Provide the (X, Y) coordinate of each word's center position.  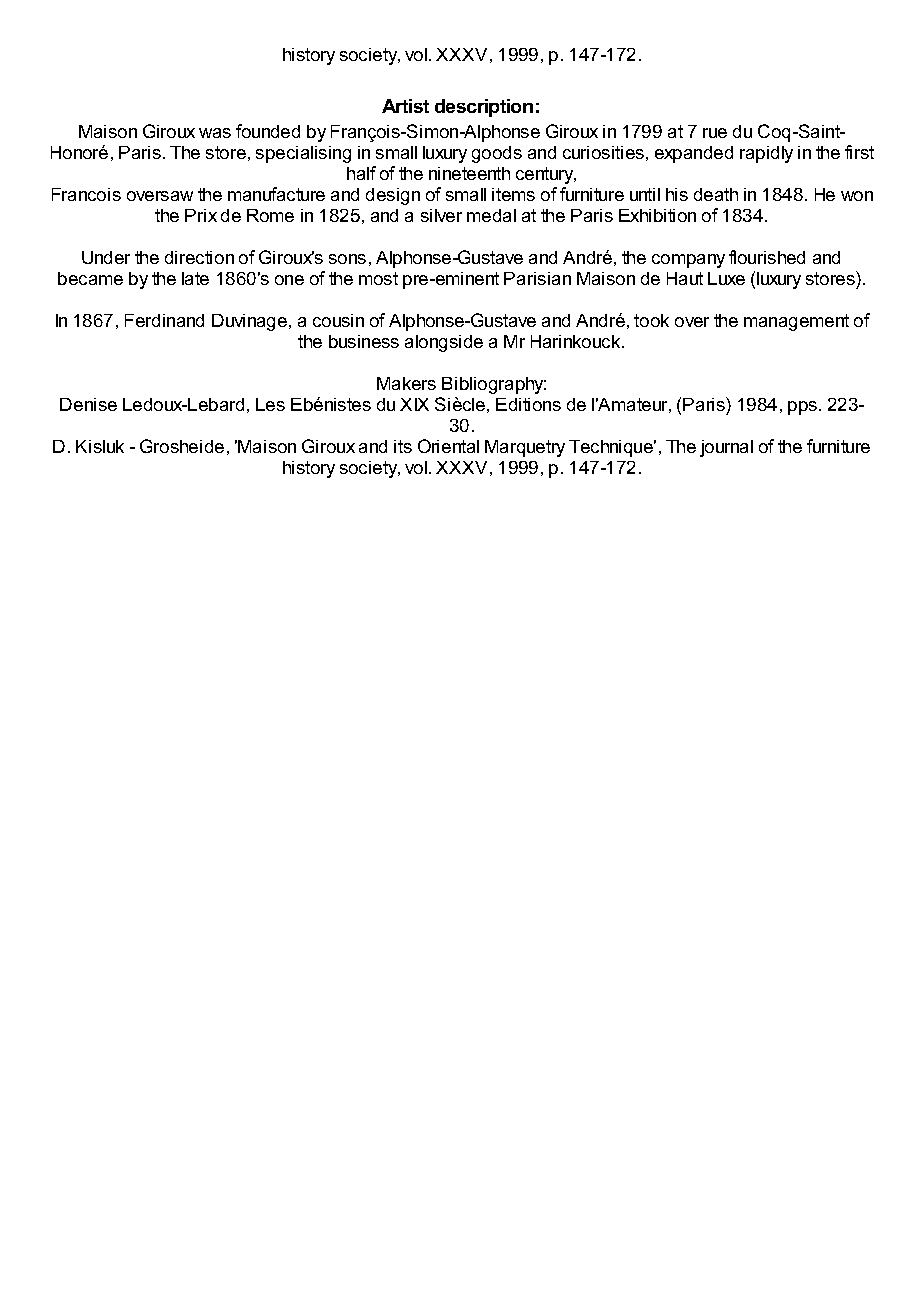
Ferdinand (164, 320)
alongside (444, 343)
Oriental (448, 446)
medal (491, 215)
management (796, 322)
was (215, 133)
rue (715, 133)
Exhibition (657, 215)
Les (270, 404)
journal (726, 448)
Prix (201, 215)
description (484, 108)
